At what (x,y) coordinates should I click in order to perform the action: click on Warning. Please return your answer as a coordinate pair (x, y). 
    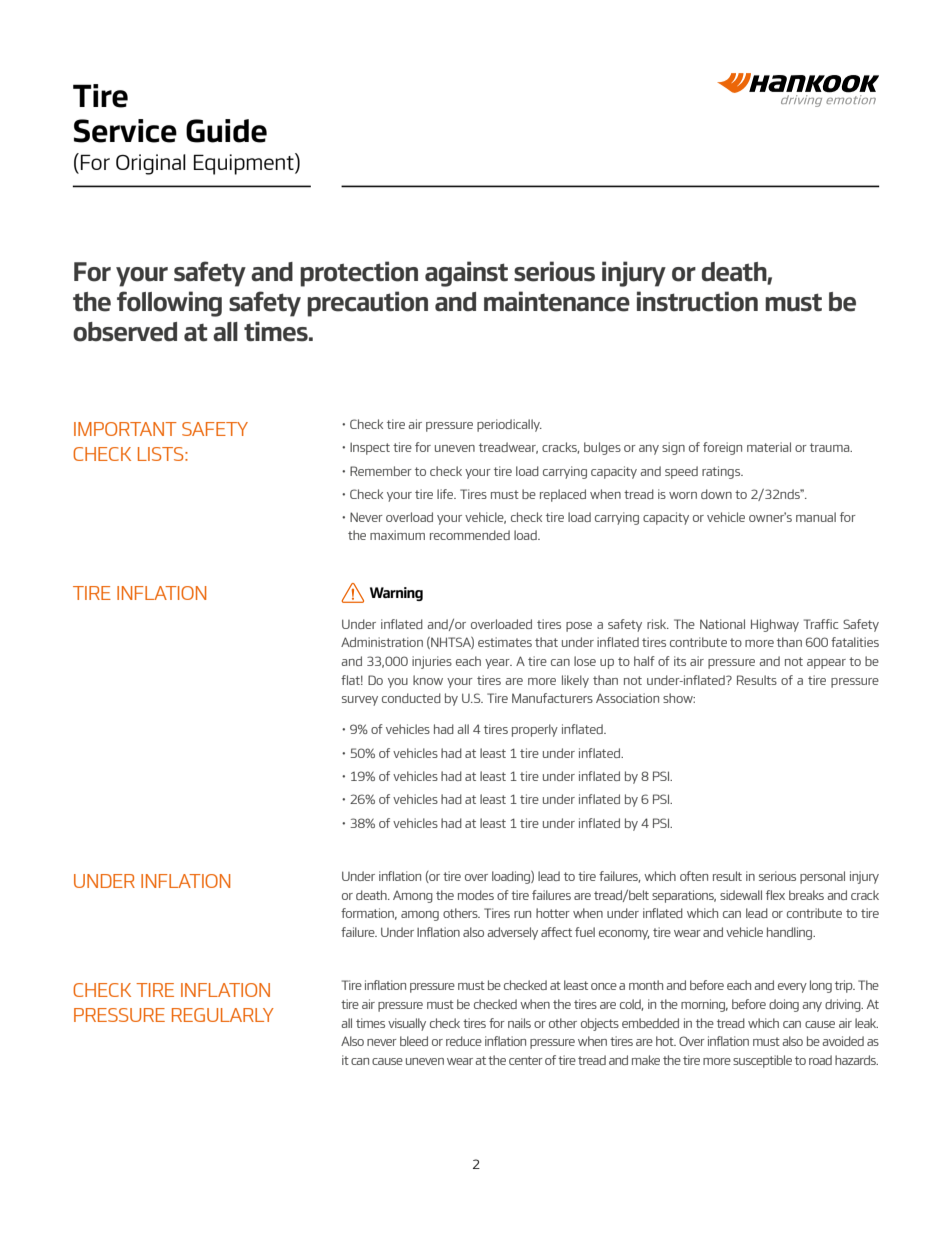
    Looking at the image, I should click on (396, 594).
